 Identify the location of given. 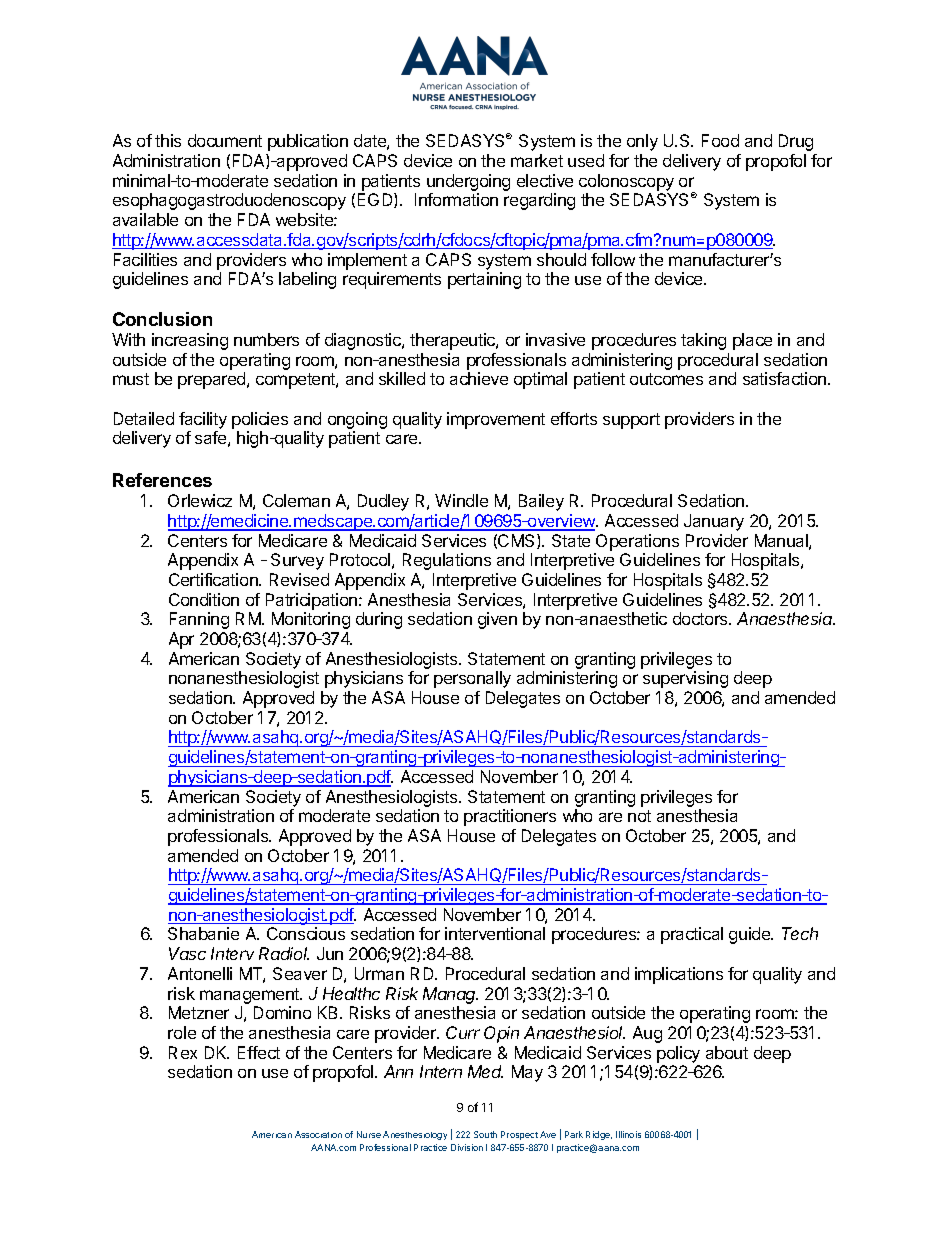
(497, 620).
